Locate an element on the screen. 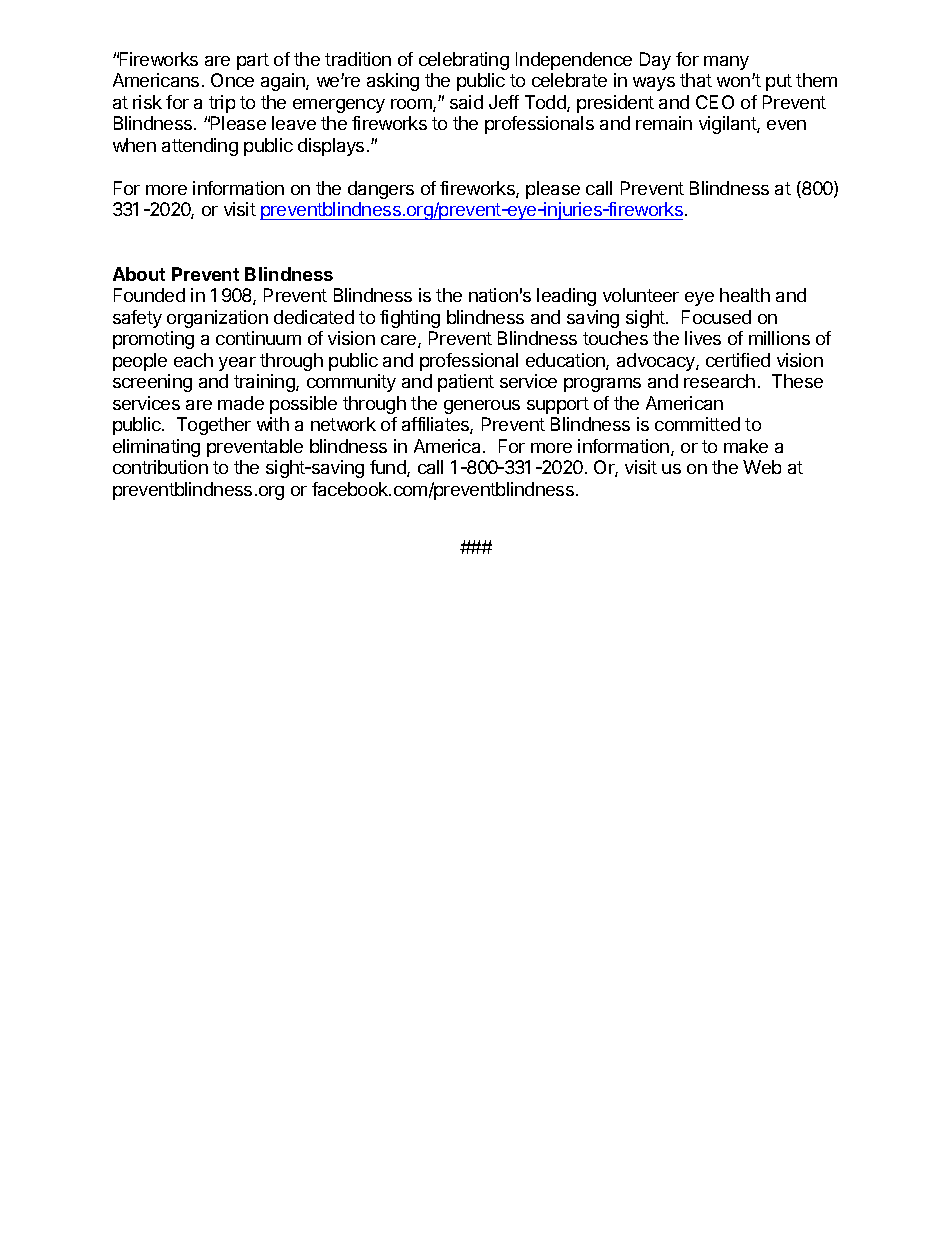 The image size is (952, 1233). vigilant is located at coordinates (728, 125).
